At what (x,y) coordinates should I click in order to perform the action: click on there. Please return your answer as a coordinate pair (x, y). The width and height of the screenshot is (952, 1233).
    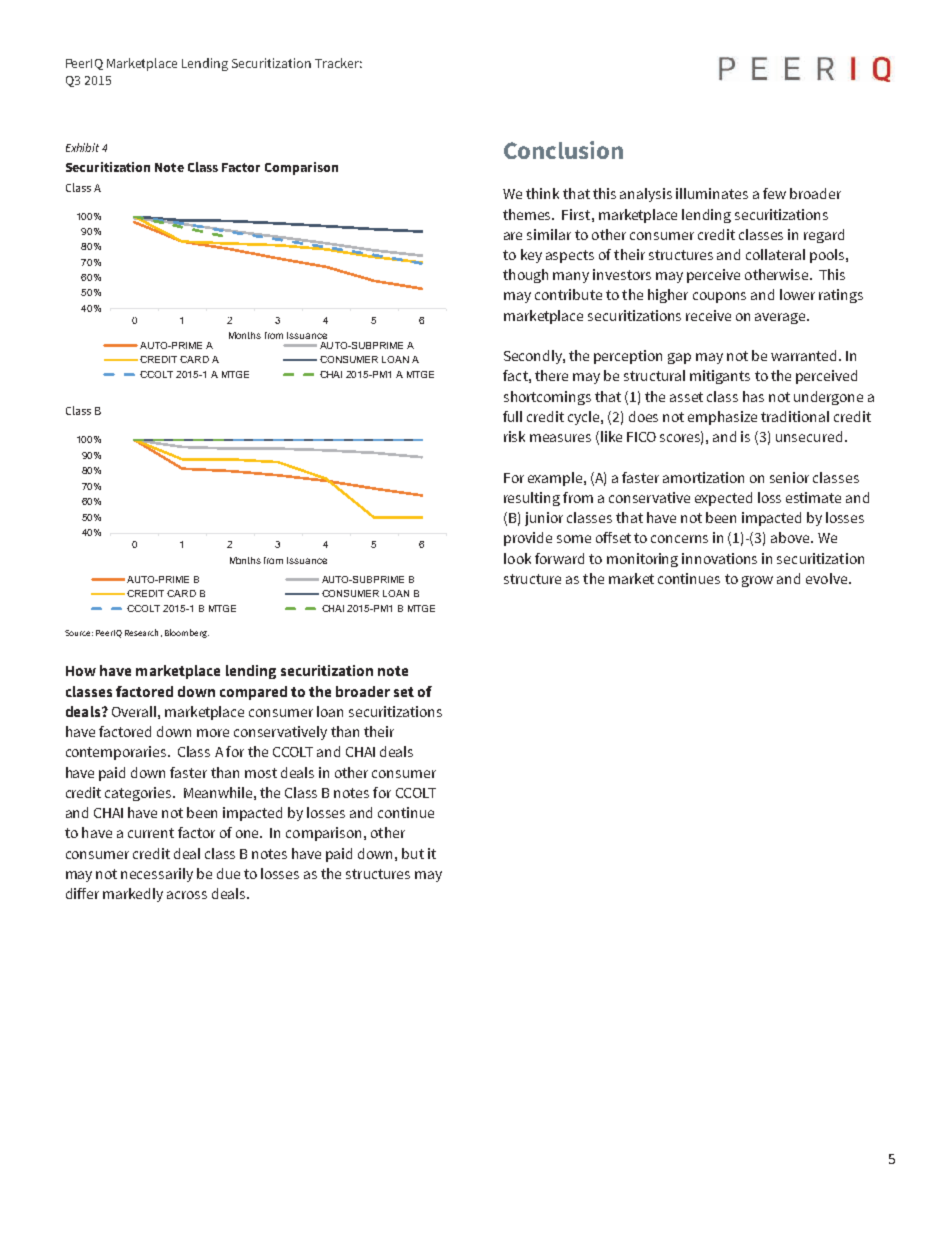
    Looking at the image, I should click on (551, 375).
